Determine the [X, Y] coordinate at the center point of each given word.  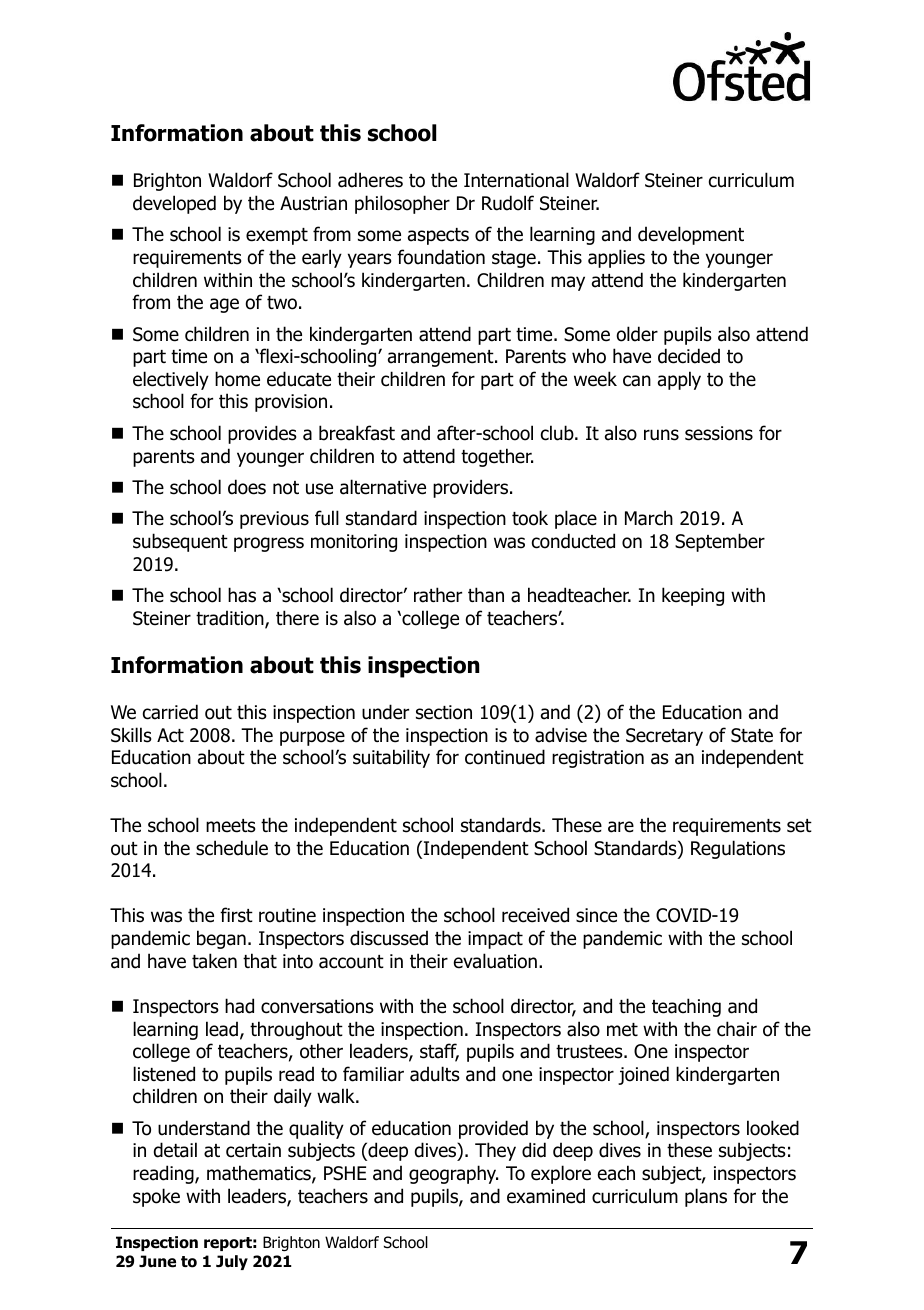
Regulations [738, 849]
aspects [438, 236]
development [691, 235]
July [232, 1262]
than [486, 595]
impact [495, 940]
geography [453, 1174]
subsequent [180, 542]
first [236, 915]
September [720, 542]
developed [174, 204]
